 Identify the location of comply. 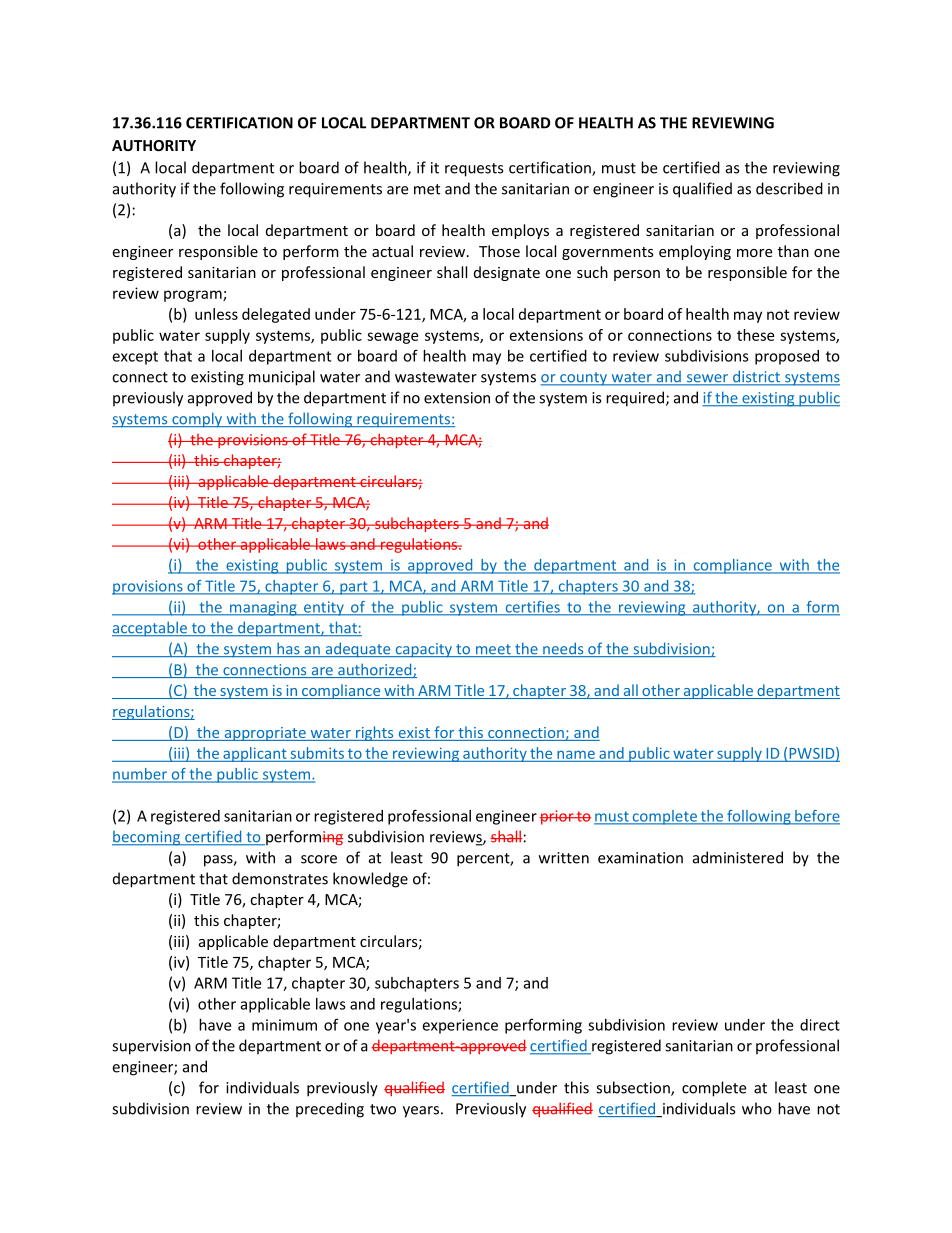
(197, 420).
